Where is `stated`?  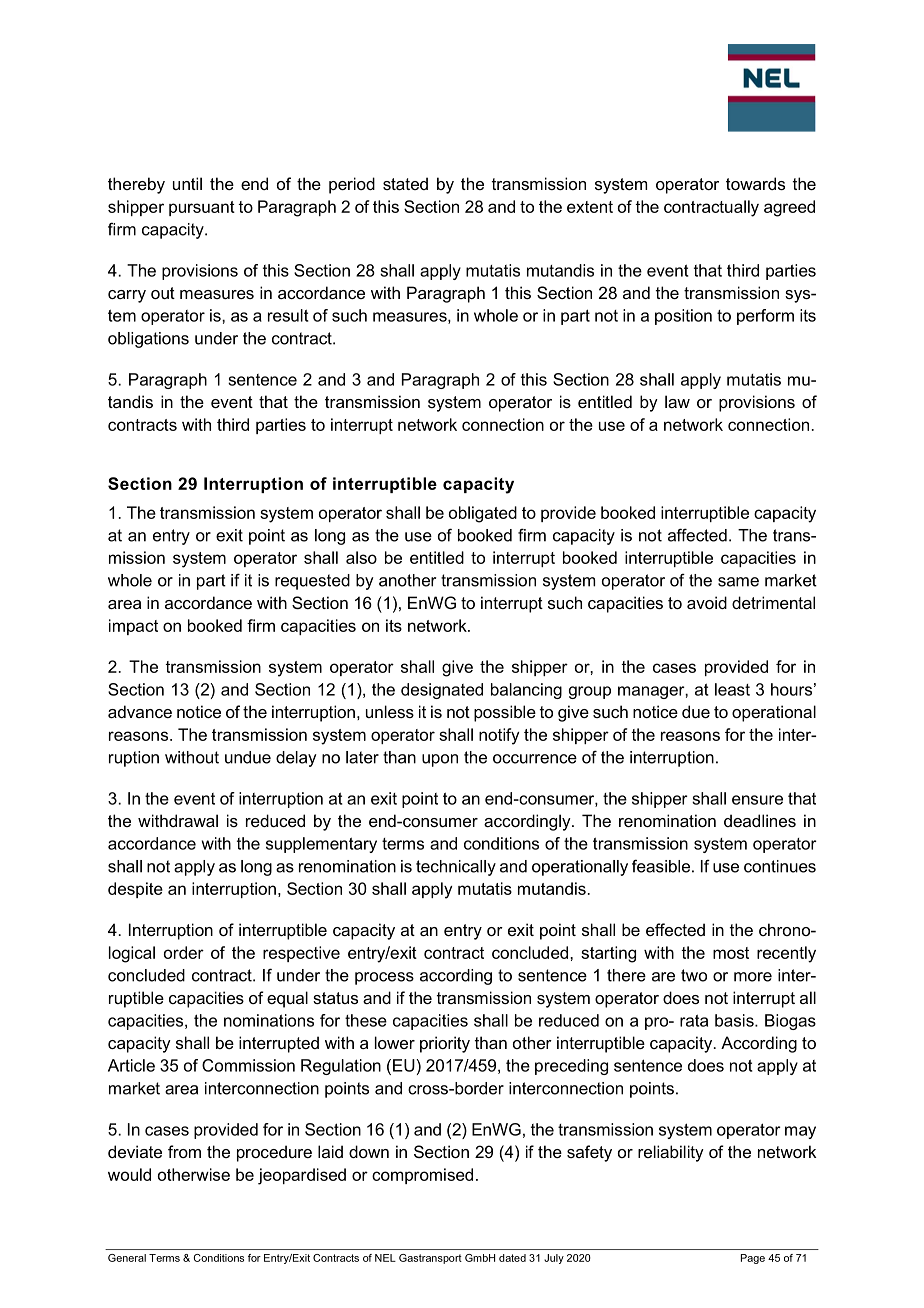
stated is located at coordinates (405, 183).
